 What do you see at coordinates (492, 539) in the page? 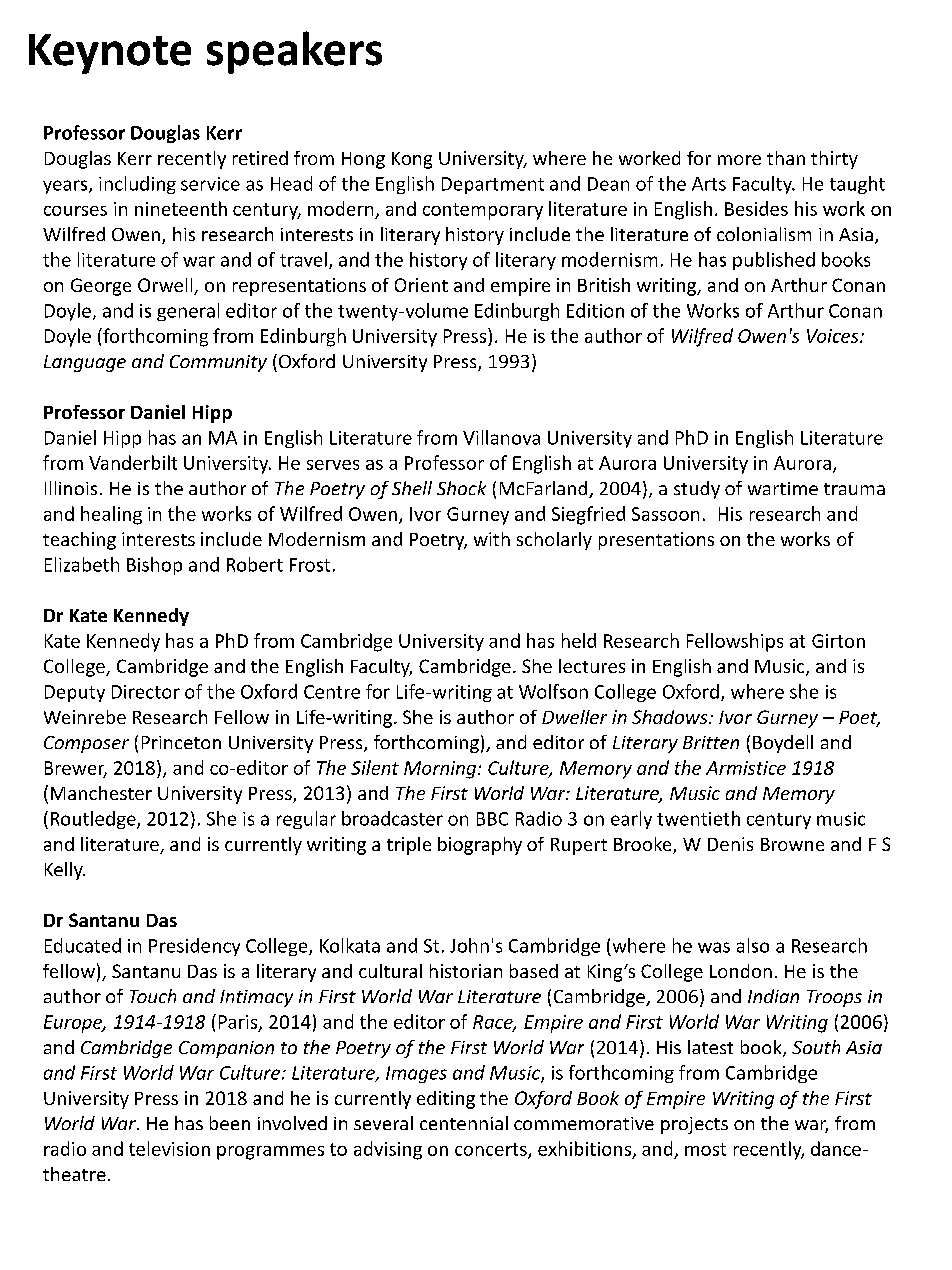
I see `with` at bounding box center [492, 539].
